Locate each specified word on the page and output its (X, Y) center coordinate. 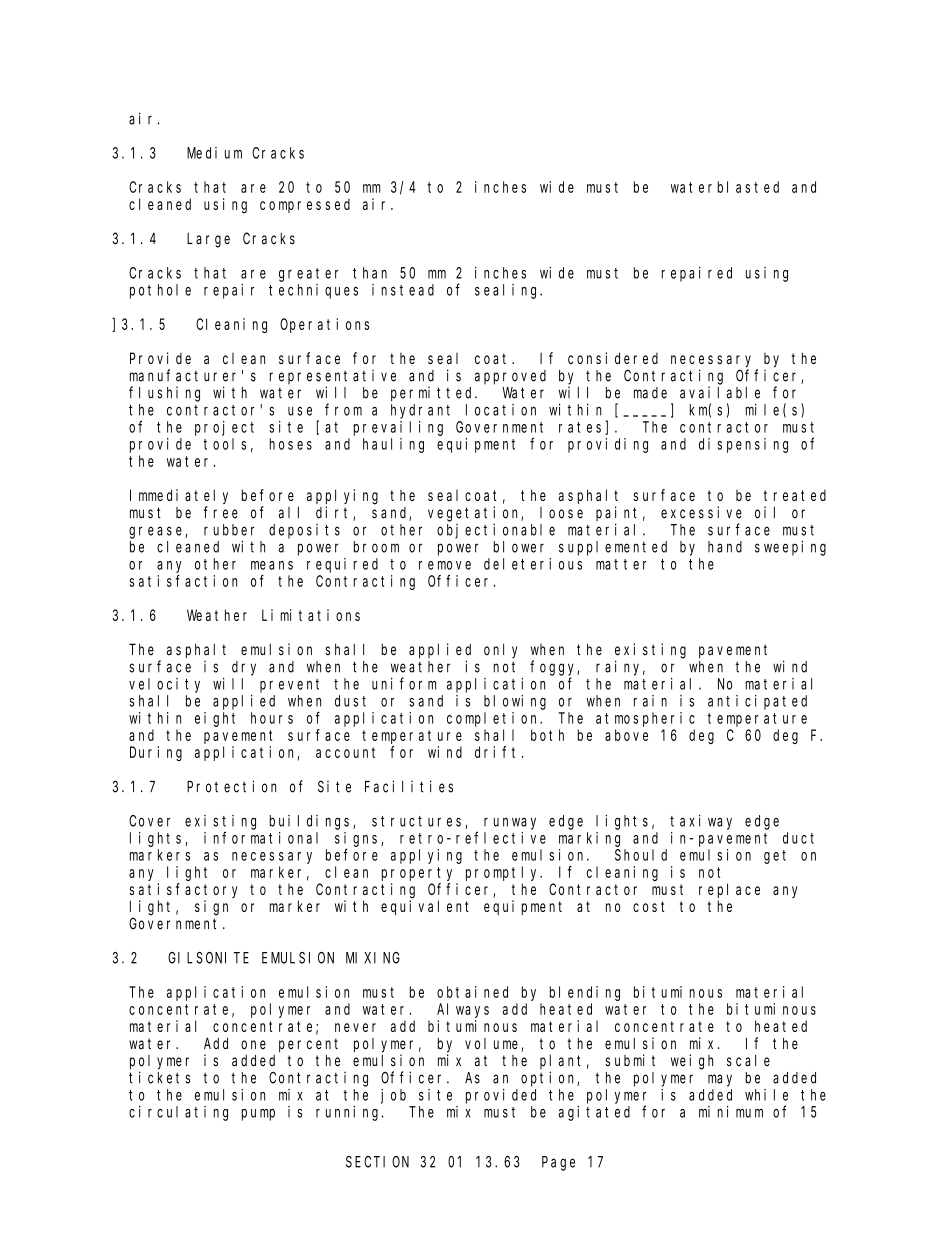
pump (258, 1115)
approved (510, 377)
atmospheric (645, 719)
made (650, 393)
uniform (404, 683)
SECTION (377, 1162)
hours (272, 718)
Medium (214, 153)
